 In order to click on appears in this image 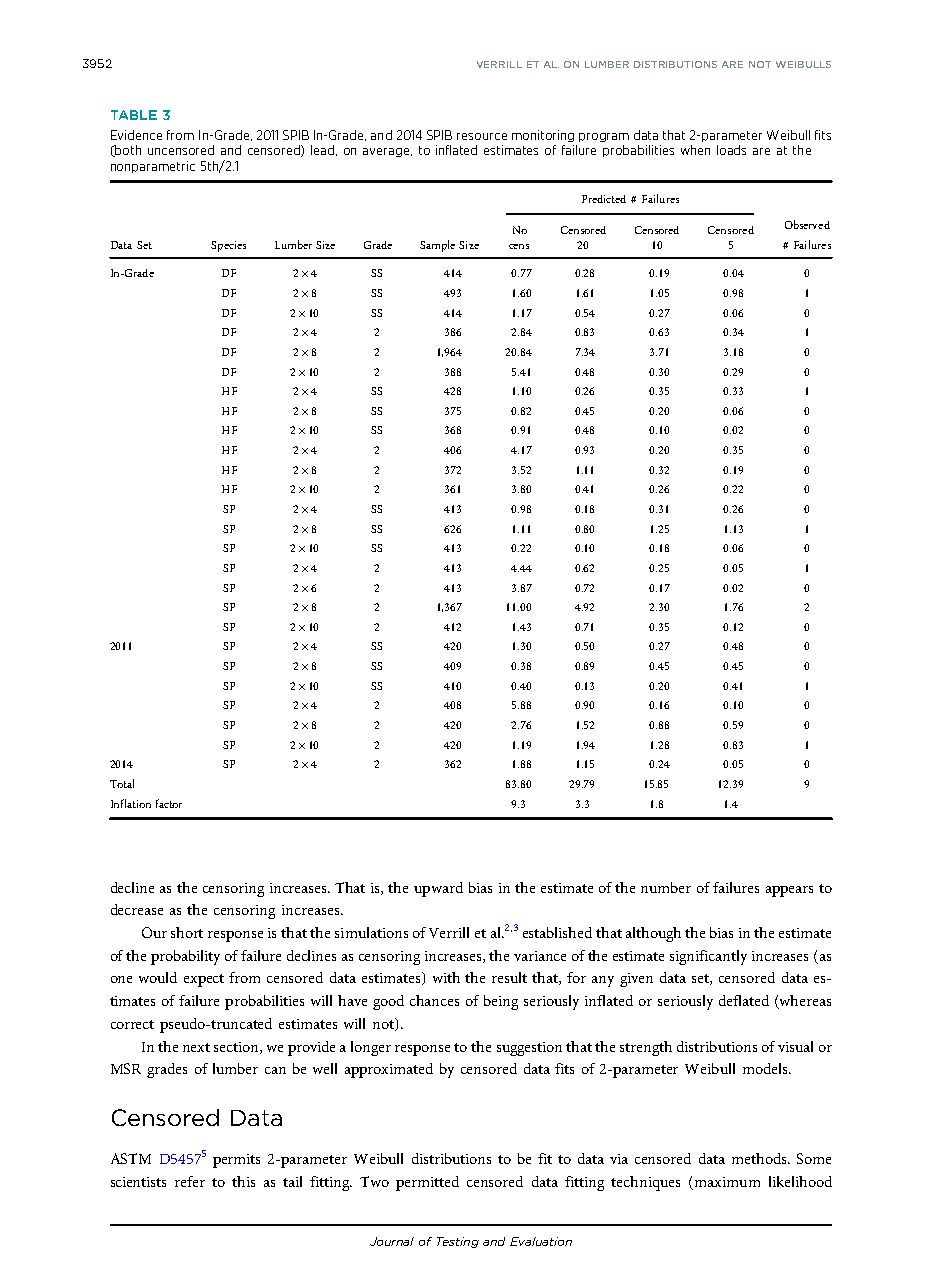, I will do `click(789, 891)`.
